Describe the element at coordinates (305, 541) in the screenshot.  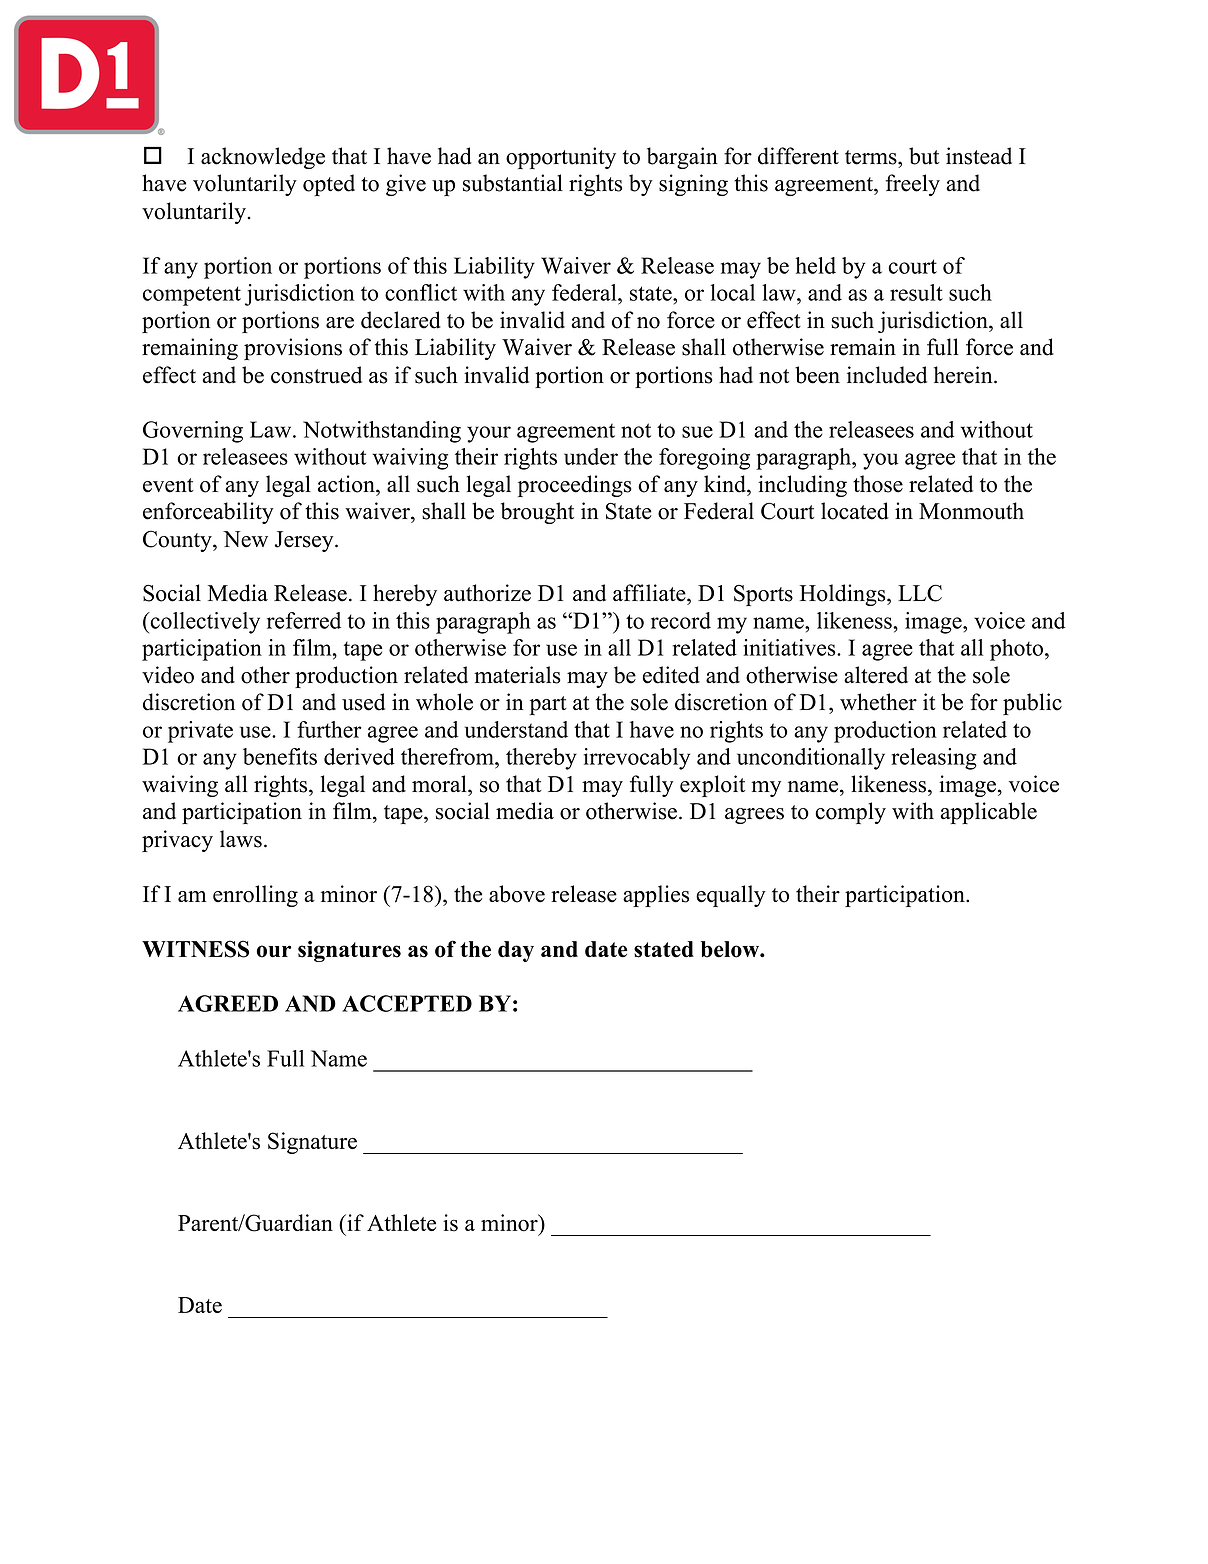
I see `Jersey` at that location.
